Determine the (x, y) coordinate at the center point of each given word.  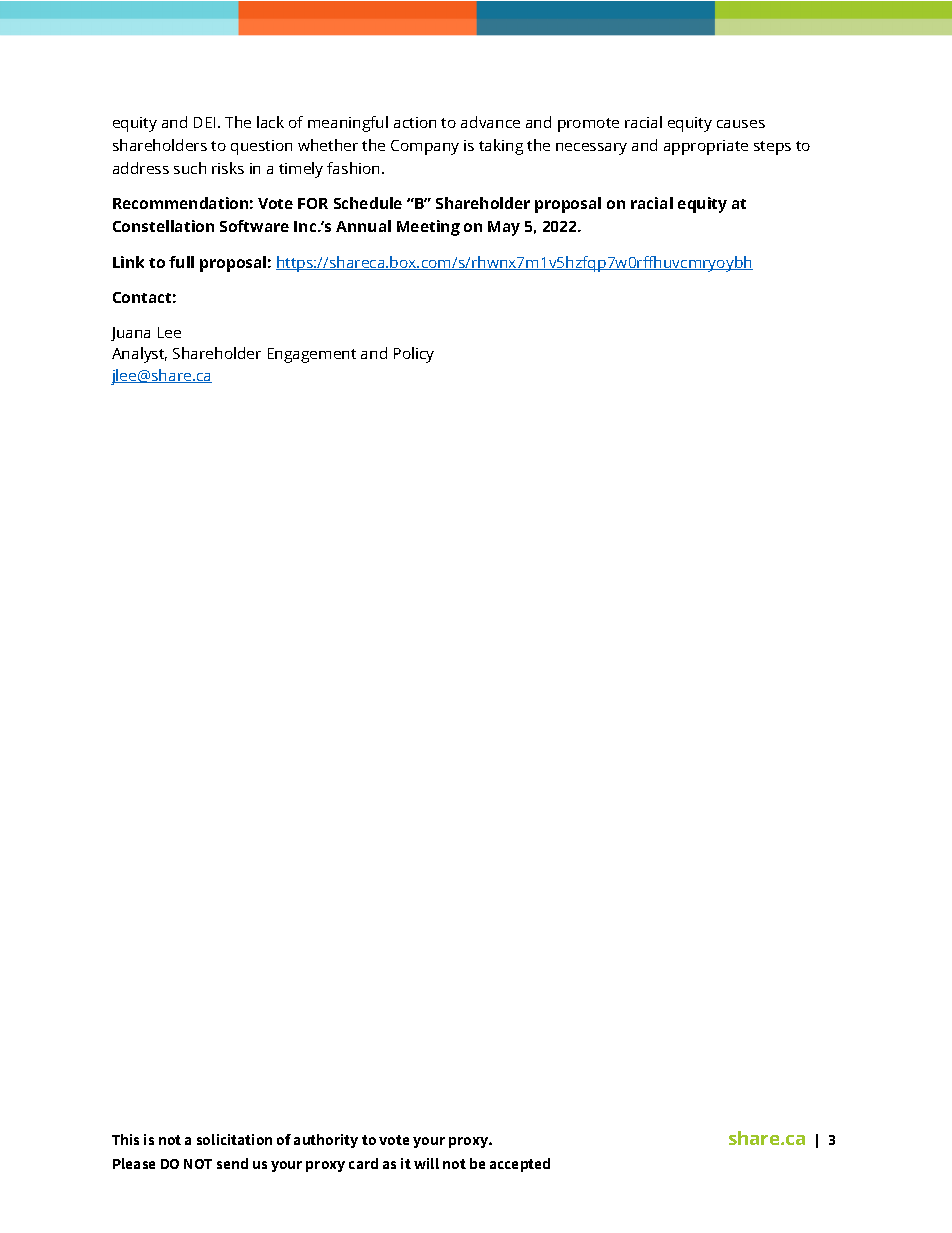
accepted (520, 1165)
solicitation (234, 1139)
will (426, 1163)
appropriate (706, 147)
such (190, 168)
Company (425, 147)
